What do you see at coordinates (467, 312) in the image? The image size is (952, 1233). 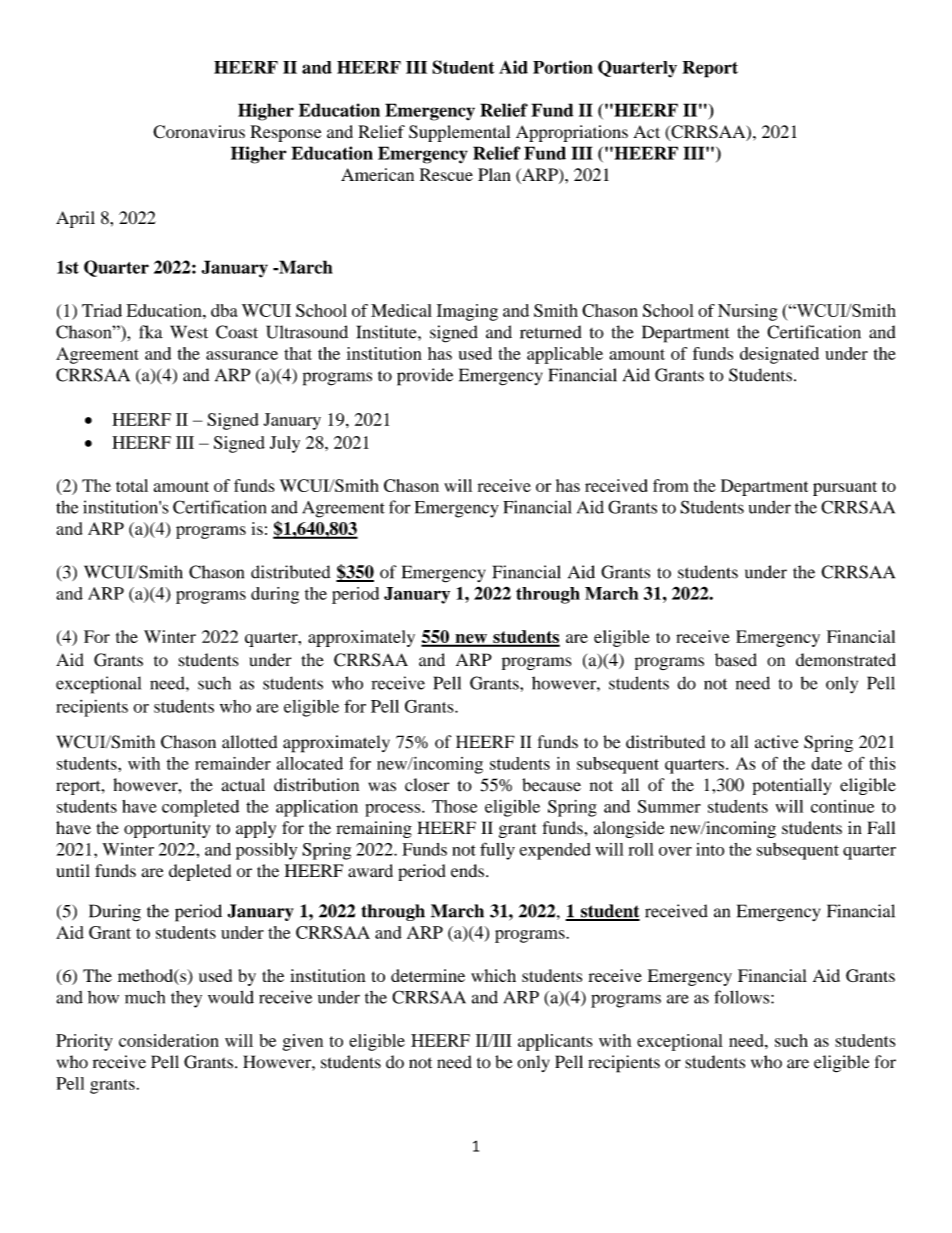 I see `Imaging` at bounding box center [467, 312].
